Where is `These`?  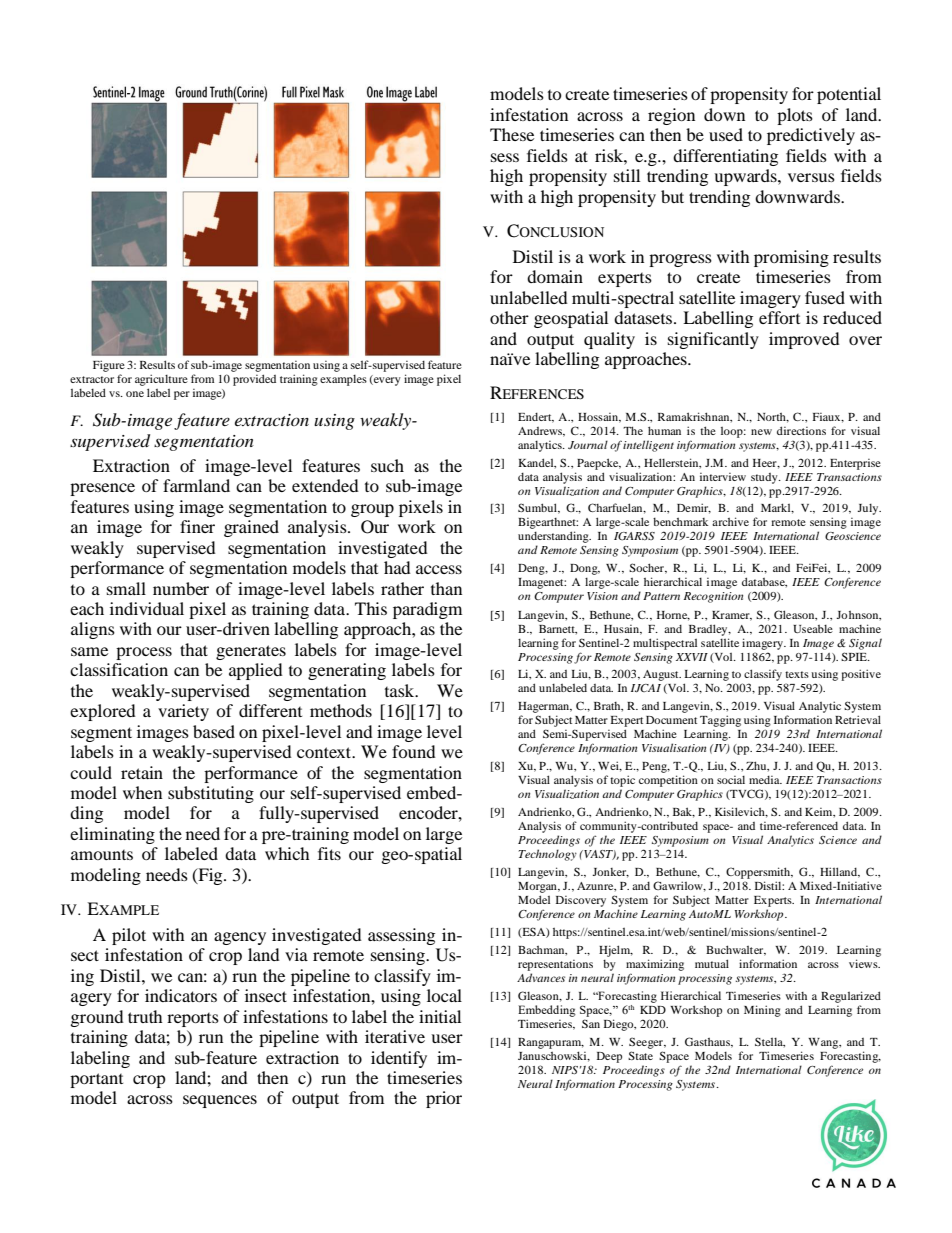 These is located at coordinates (512, 134).
